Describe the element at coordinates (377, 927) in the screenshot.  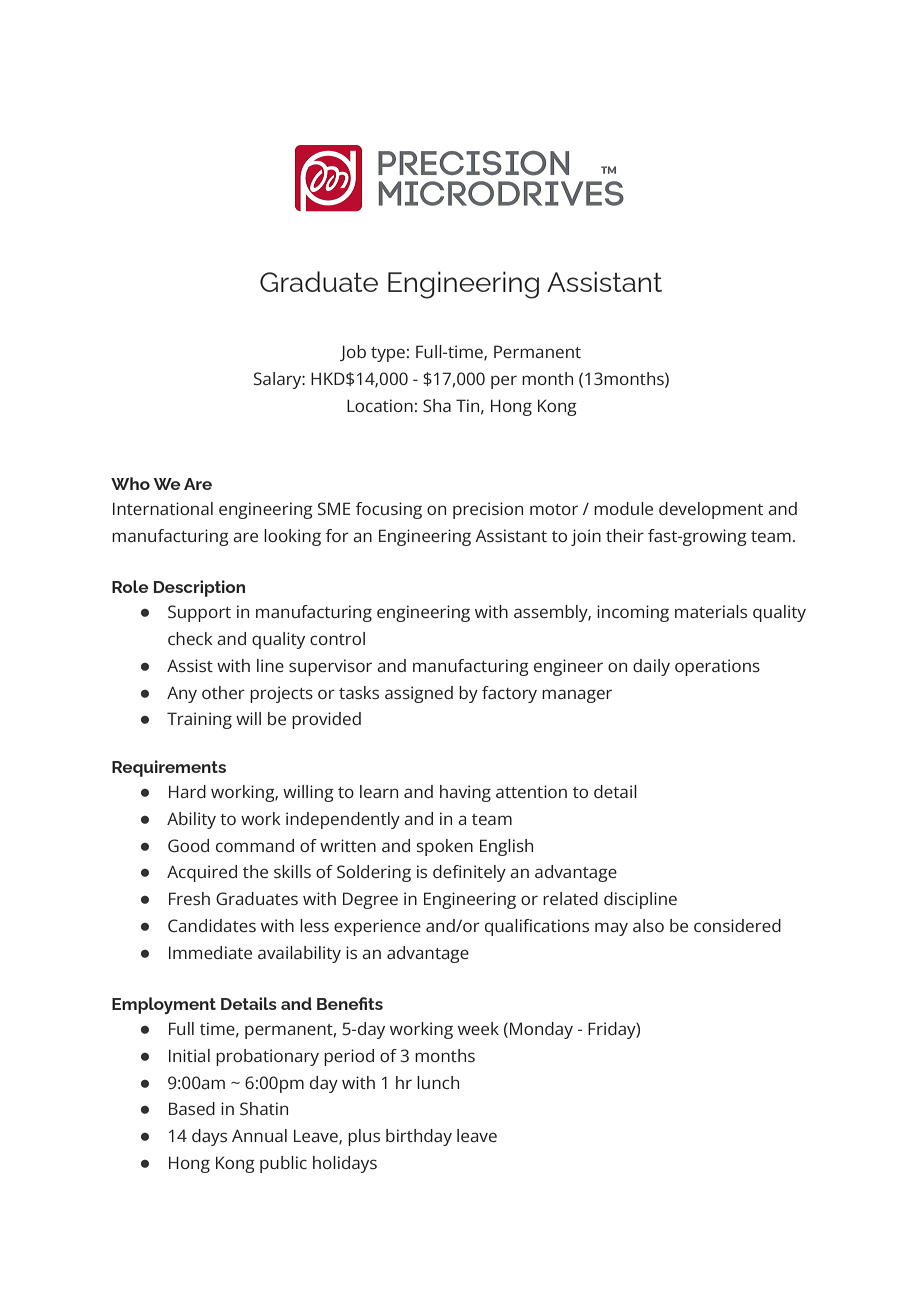
I see `experience` at that location.
